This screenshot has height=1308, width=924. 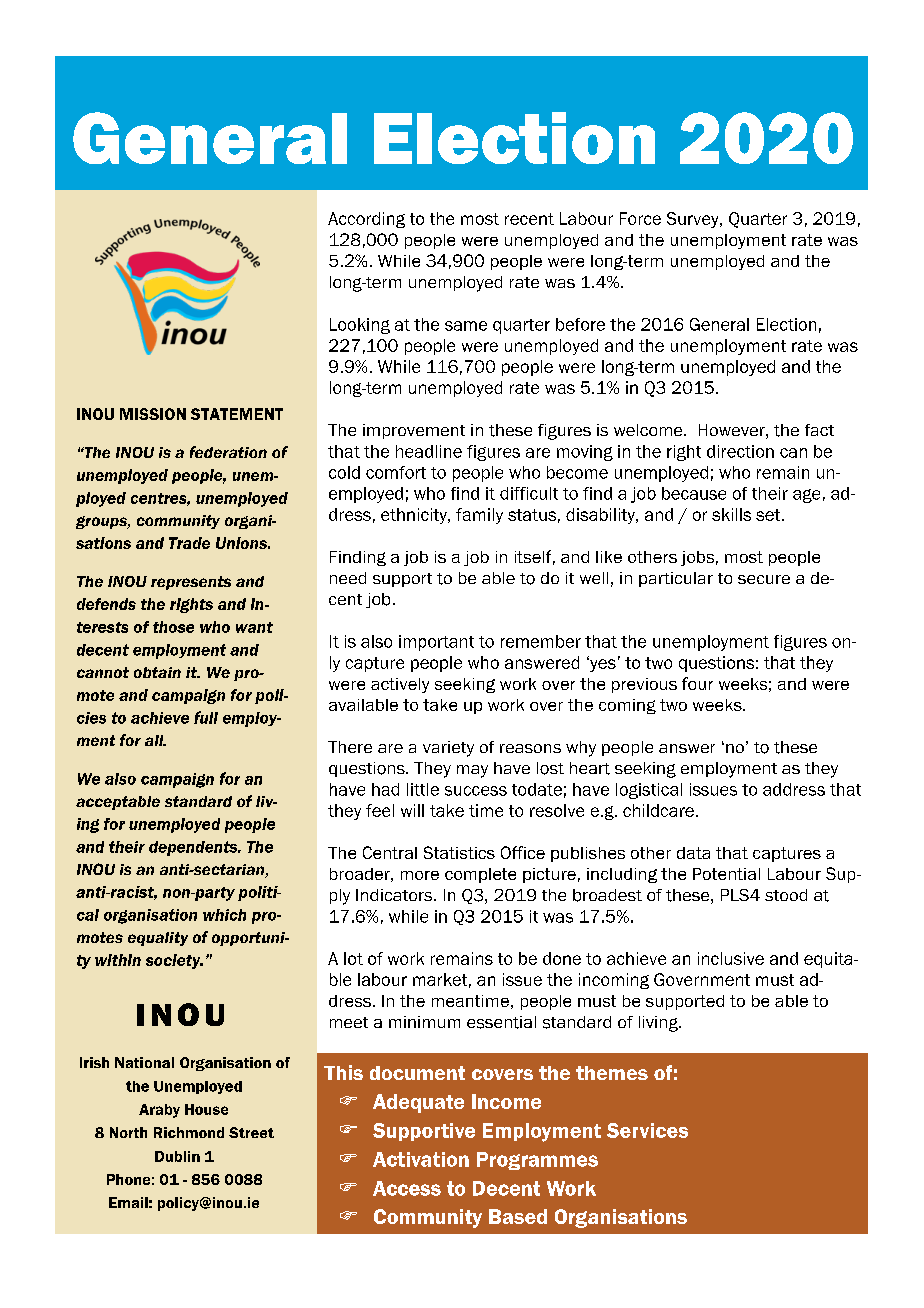 I want to click on Potential, so click(x=726, y=874).
